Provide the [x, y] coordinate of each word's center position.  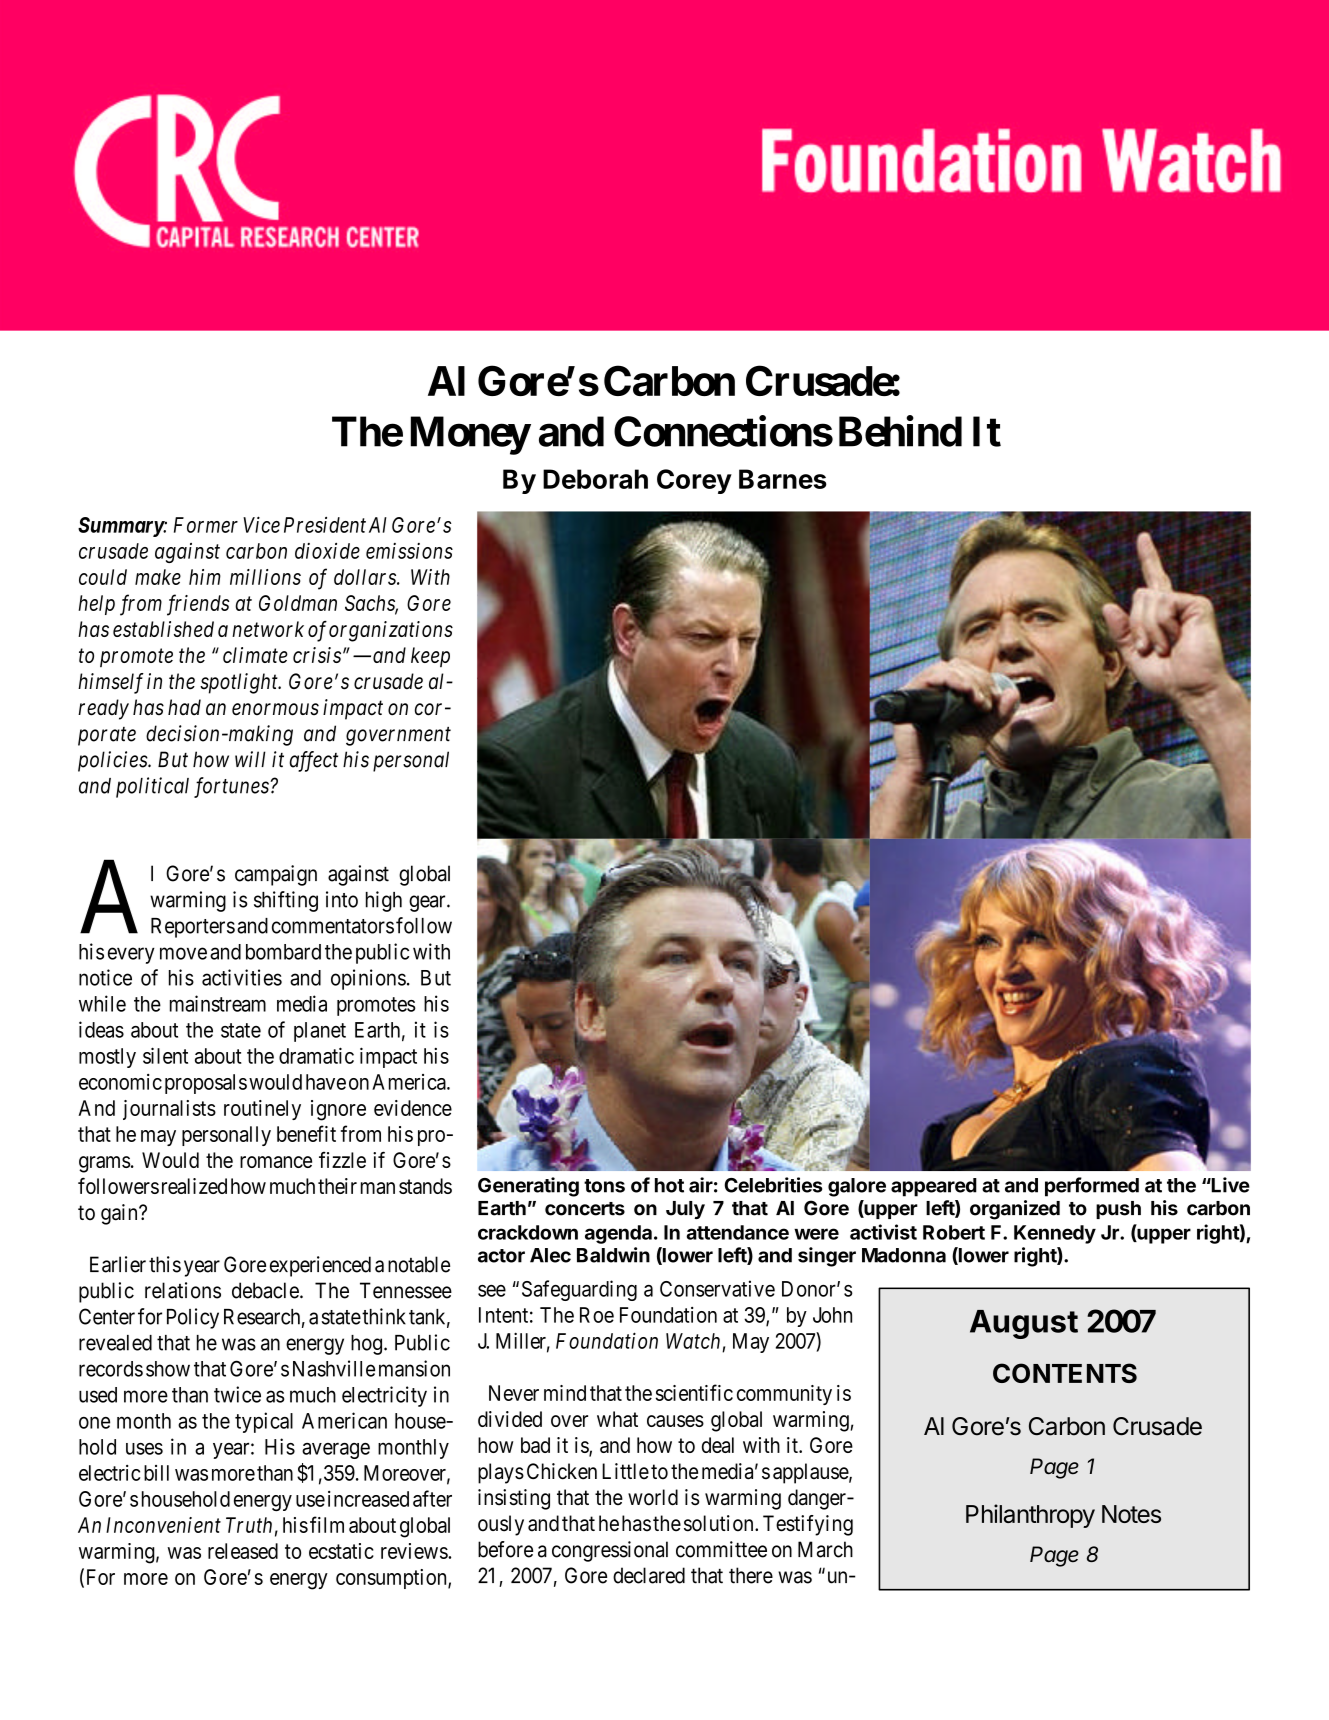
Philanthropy [1030, 1516]
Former [206, 525]
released [243, 1551]
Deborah [595, 479]
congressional [610, 1551]
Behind [900, 431]
